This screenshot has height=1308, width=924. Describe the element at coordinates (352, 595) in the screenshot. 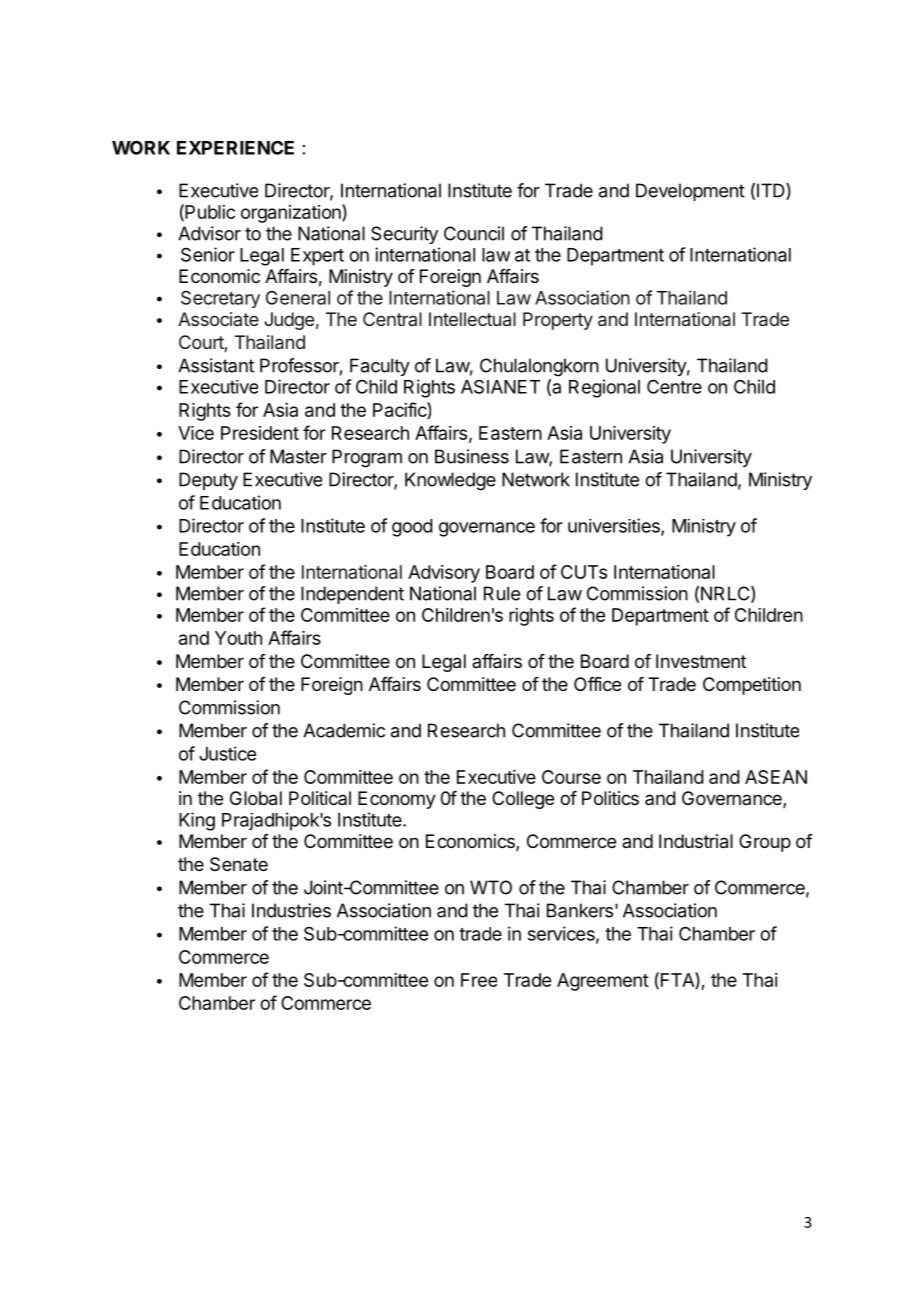

I see `Independent` at that location.
